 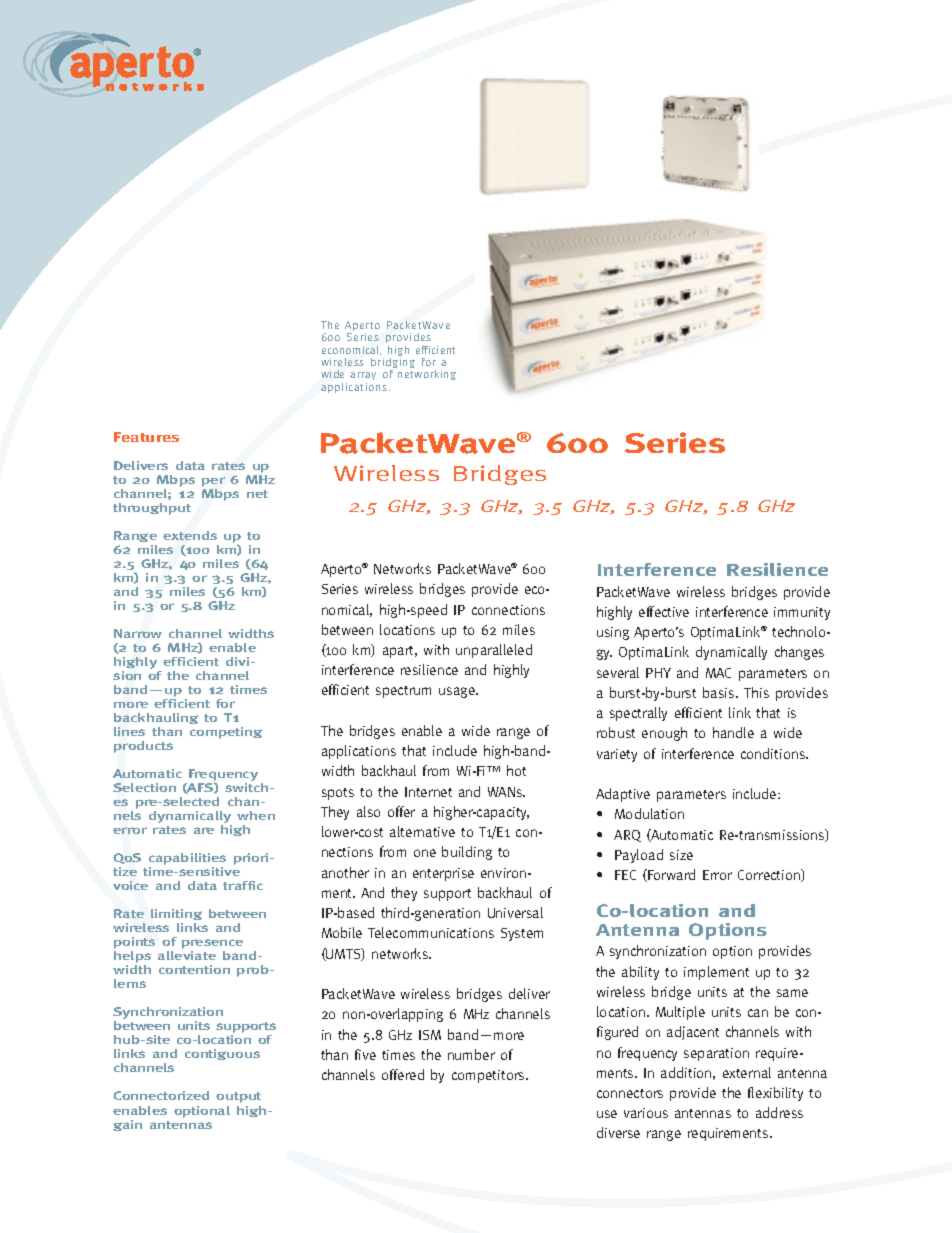 I want to click on alternative, so click(x=422, y=831).
